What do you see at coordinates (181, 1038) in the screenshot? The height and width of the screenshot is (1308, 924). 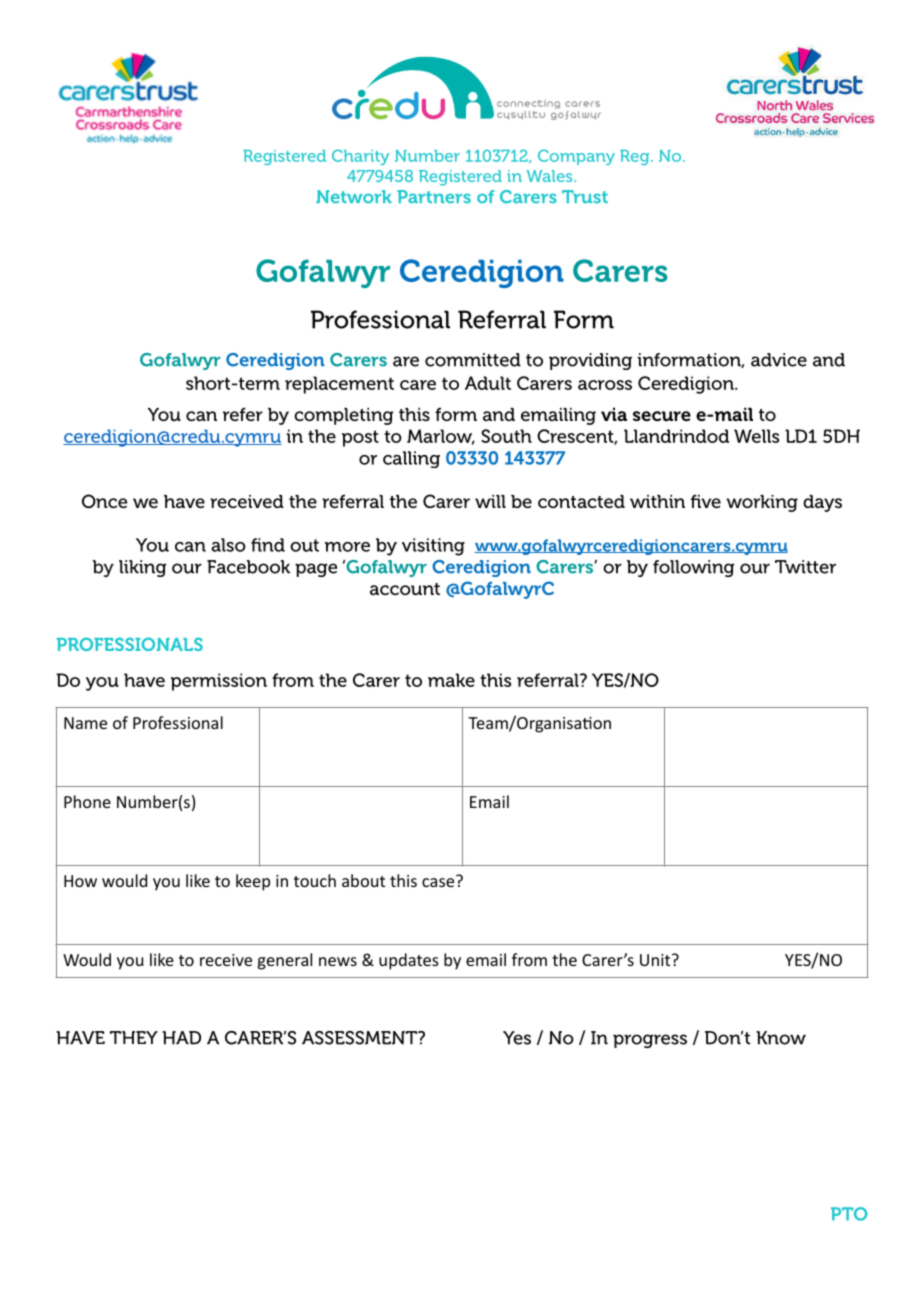 I see `HAD` at bounding box center [181, 1038].
